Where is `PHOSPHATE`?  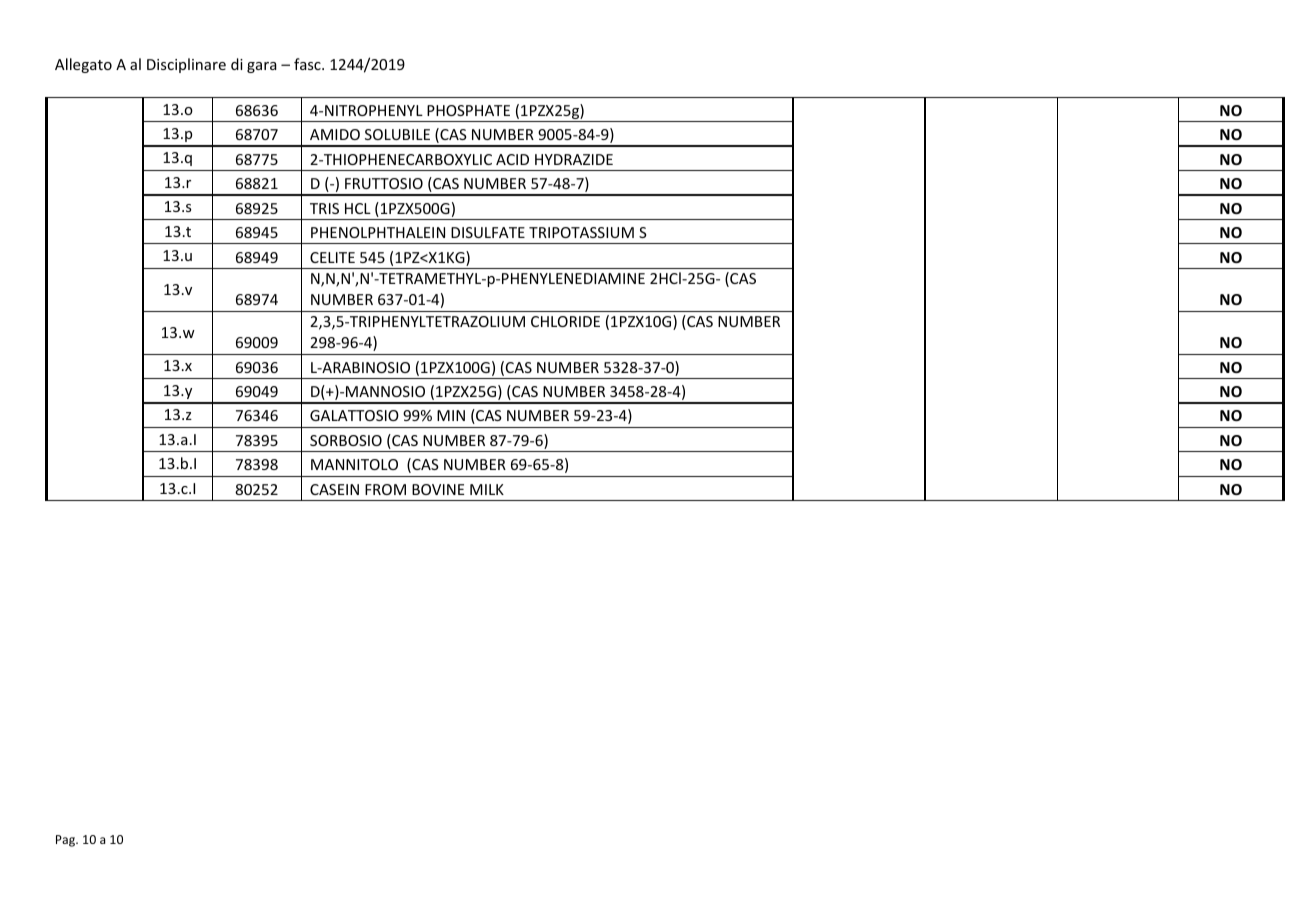 PHOSPHATE is located at coordinates (468, 110).
